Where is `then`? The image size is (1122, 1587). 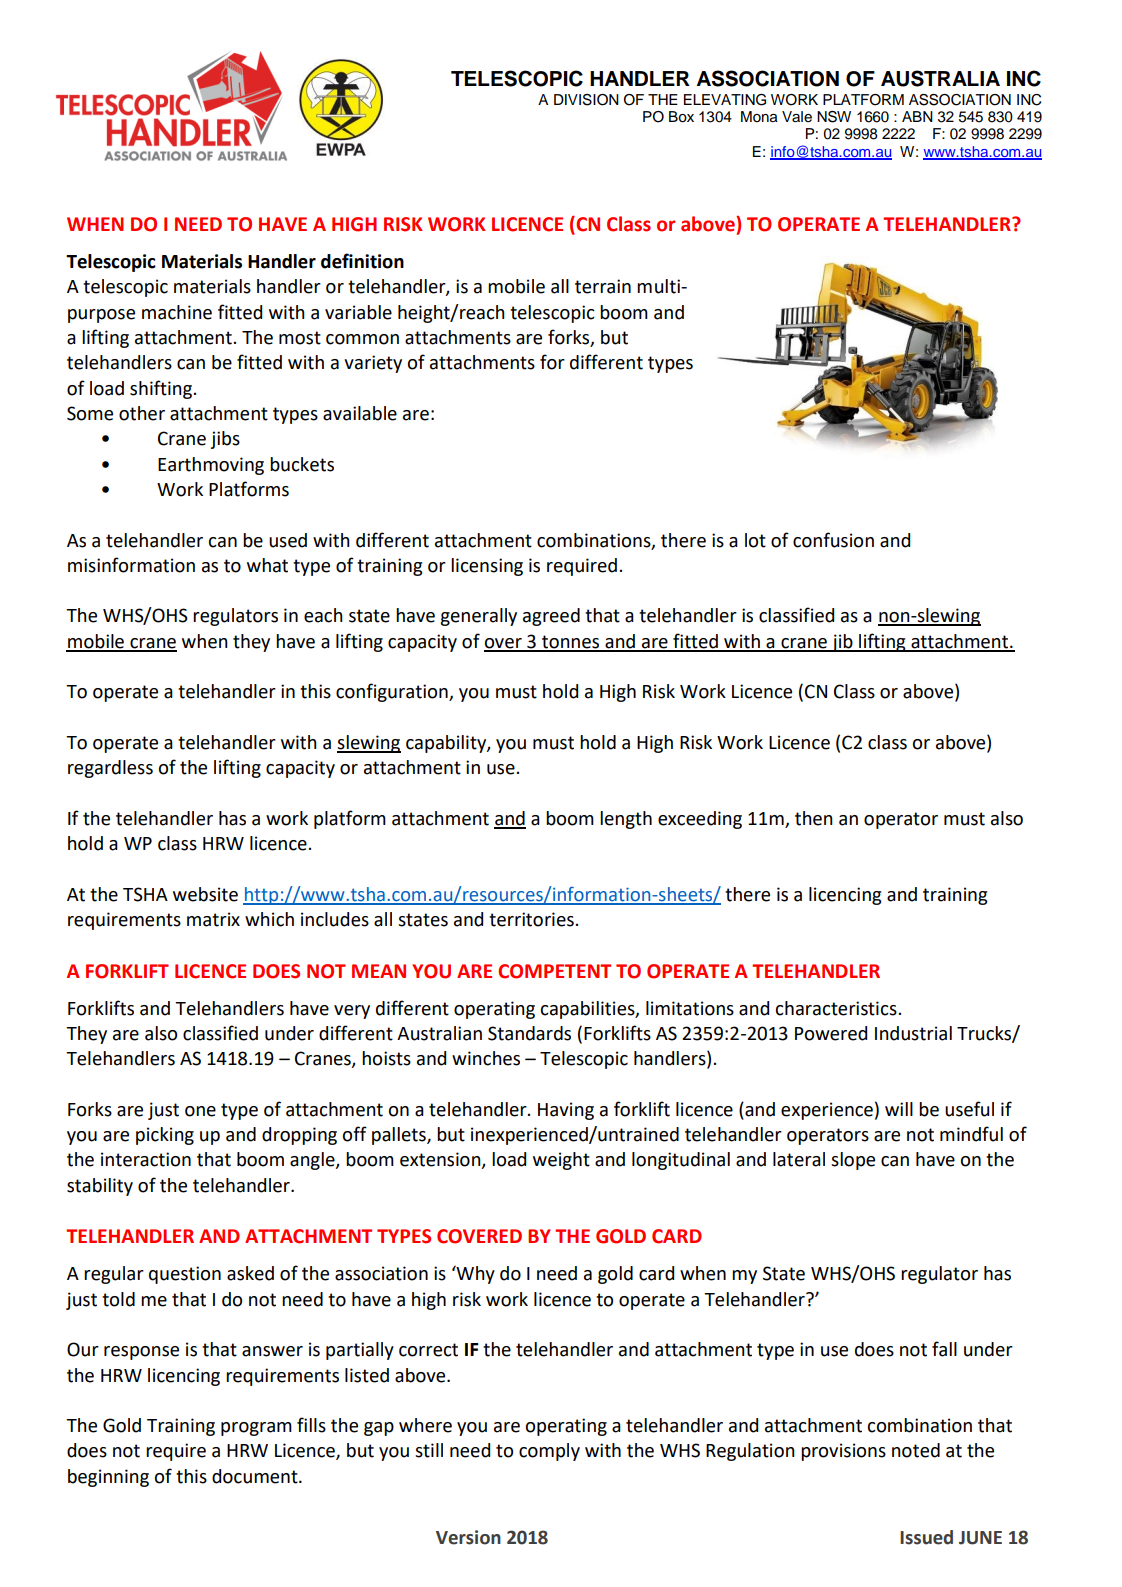 then is located at coordinates (814, 818).
